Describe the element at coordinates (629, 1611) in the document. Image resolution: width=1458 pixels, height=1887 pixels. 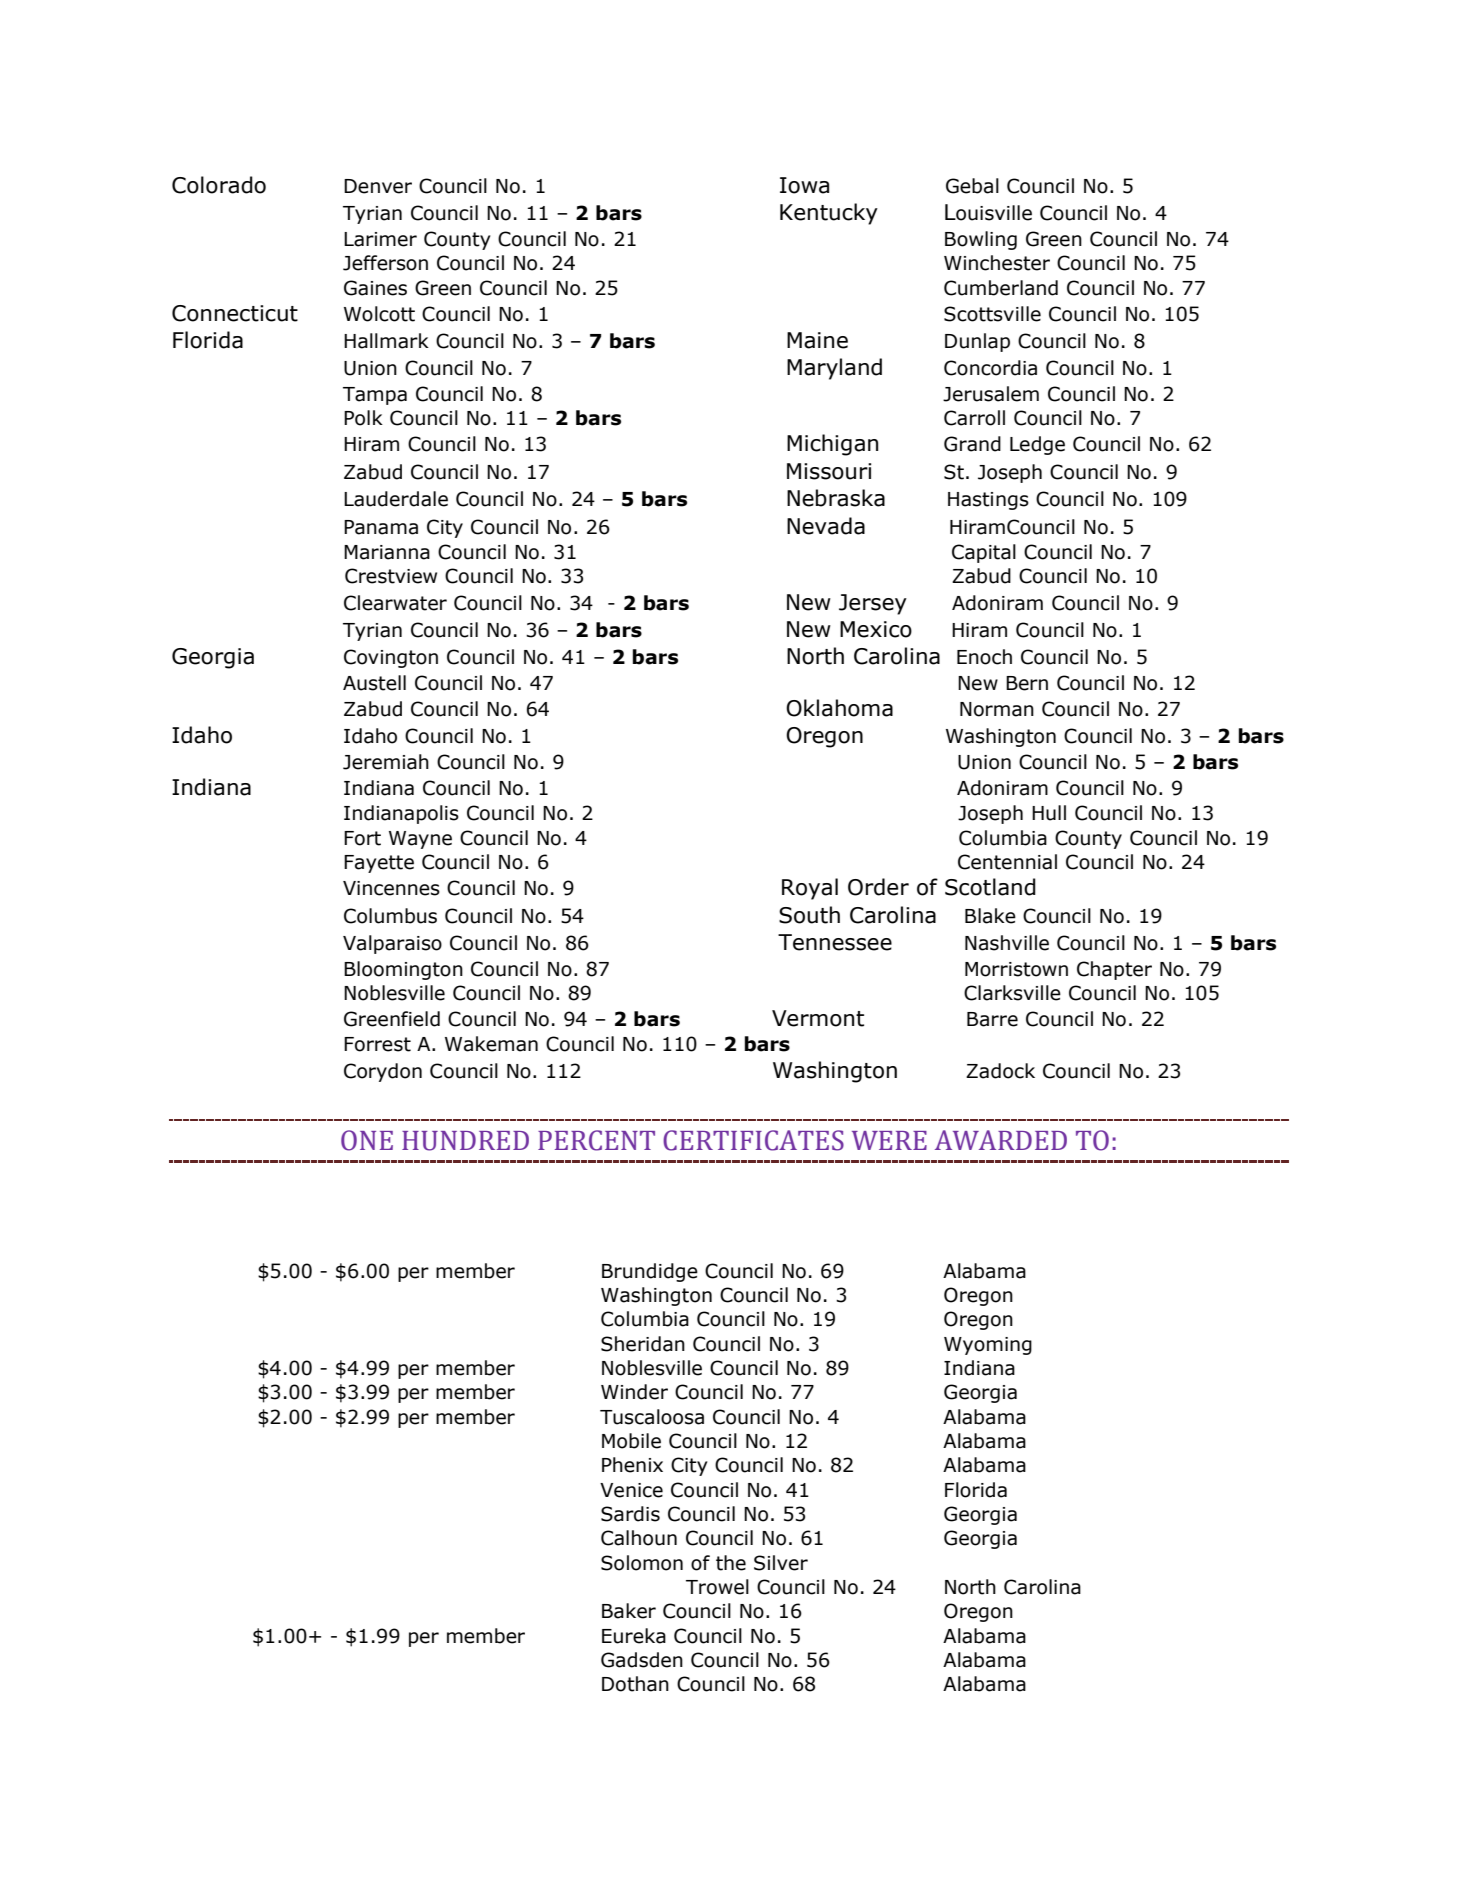
I see `Baker` at that location.
